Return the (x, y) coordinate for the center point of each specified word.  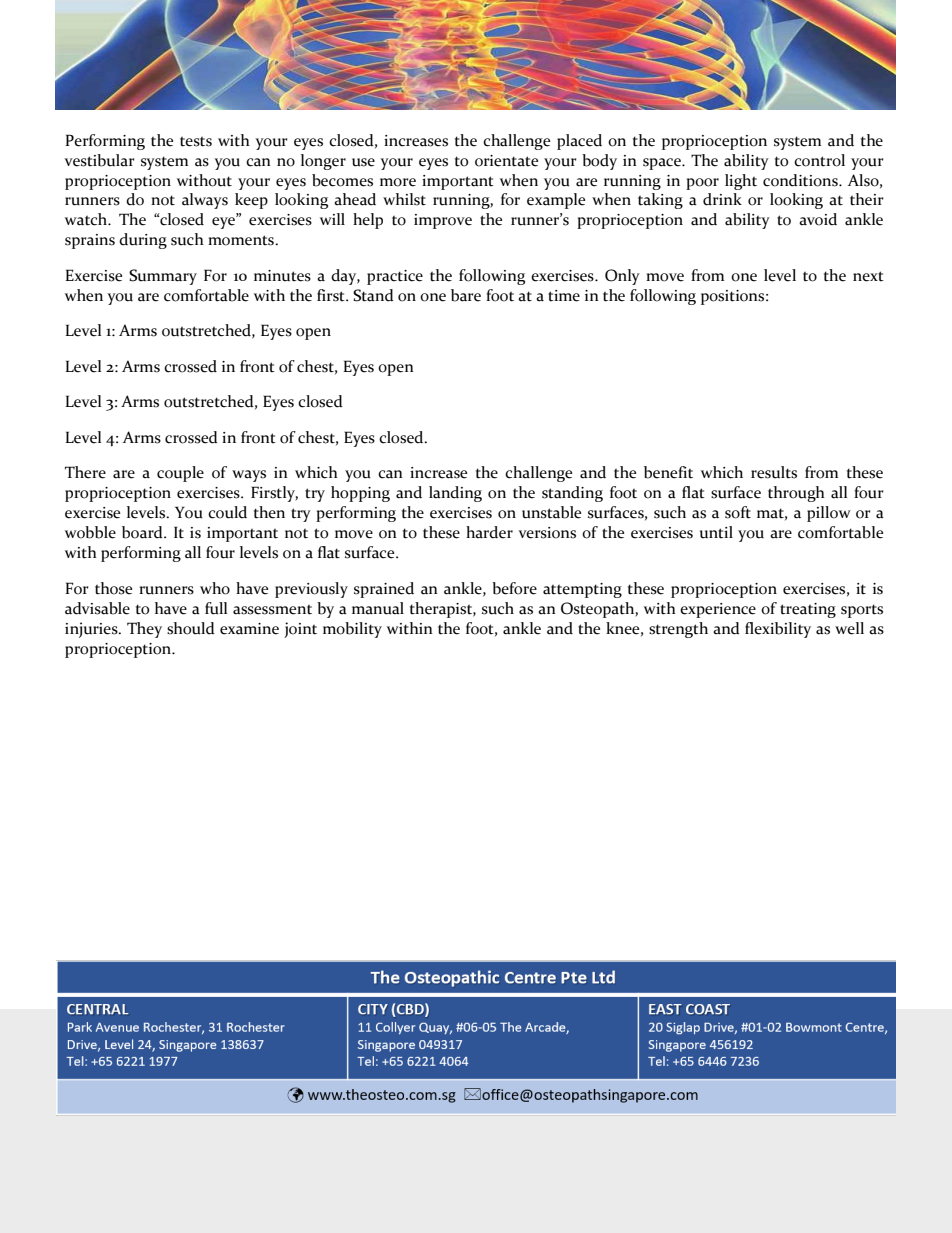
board (143, 532)
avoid (818, 219)
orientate (506, 161)
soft (738, 512)
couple (180, 474)
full (216, 608)
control (819, 160)
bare (466, 295)
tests (196, 142)
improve (443, 221)
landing (455, 494)
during (143, 241)
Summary (163, 277)
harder (489, 532)
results (774, 472)
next (868, 276)
